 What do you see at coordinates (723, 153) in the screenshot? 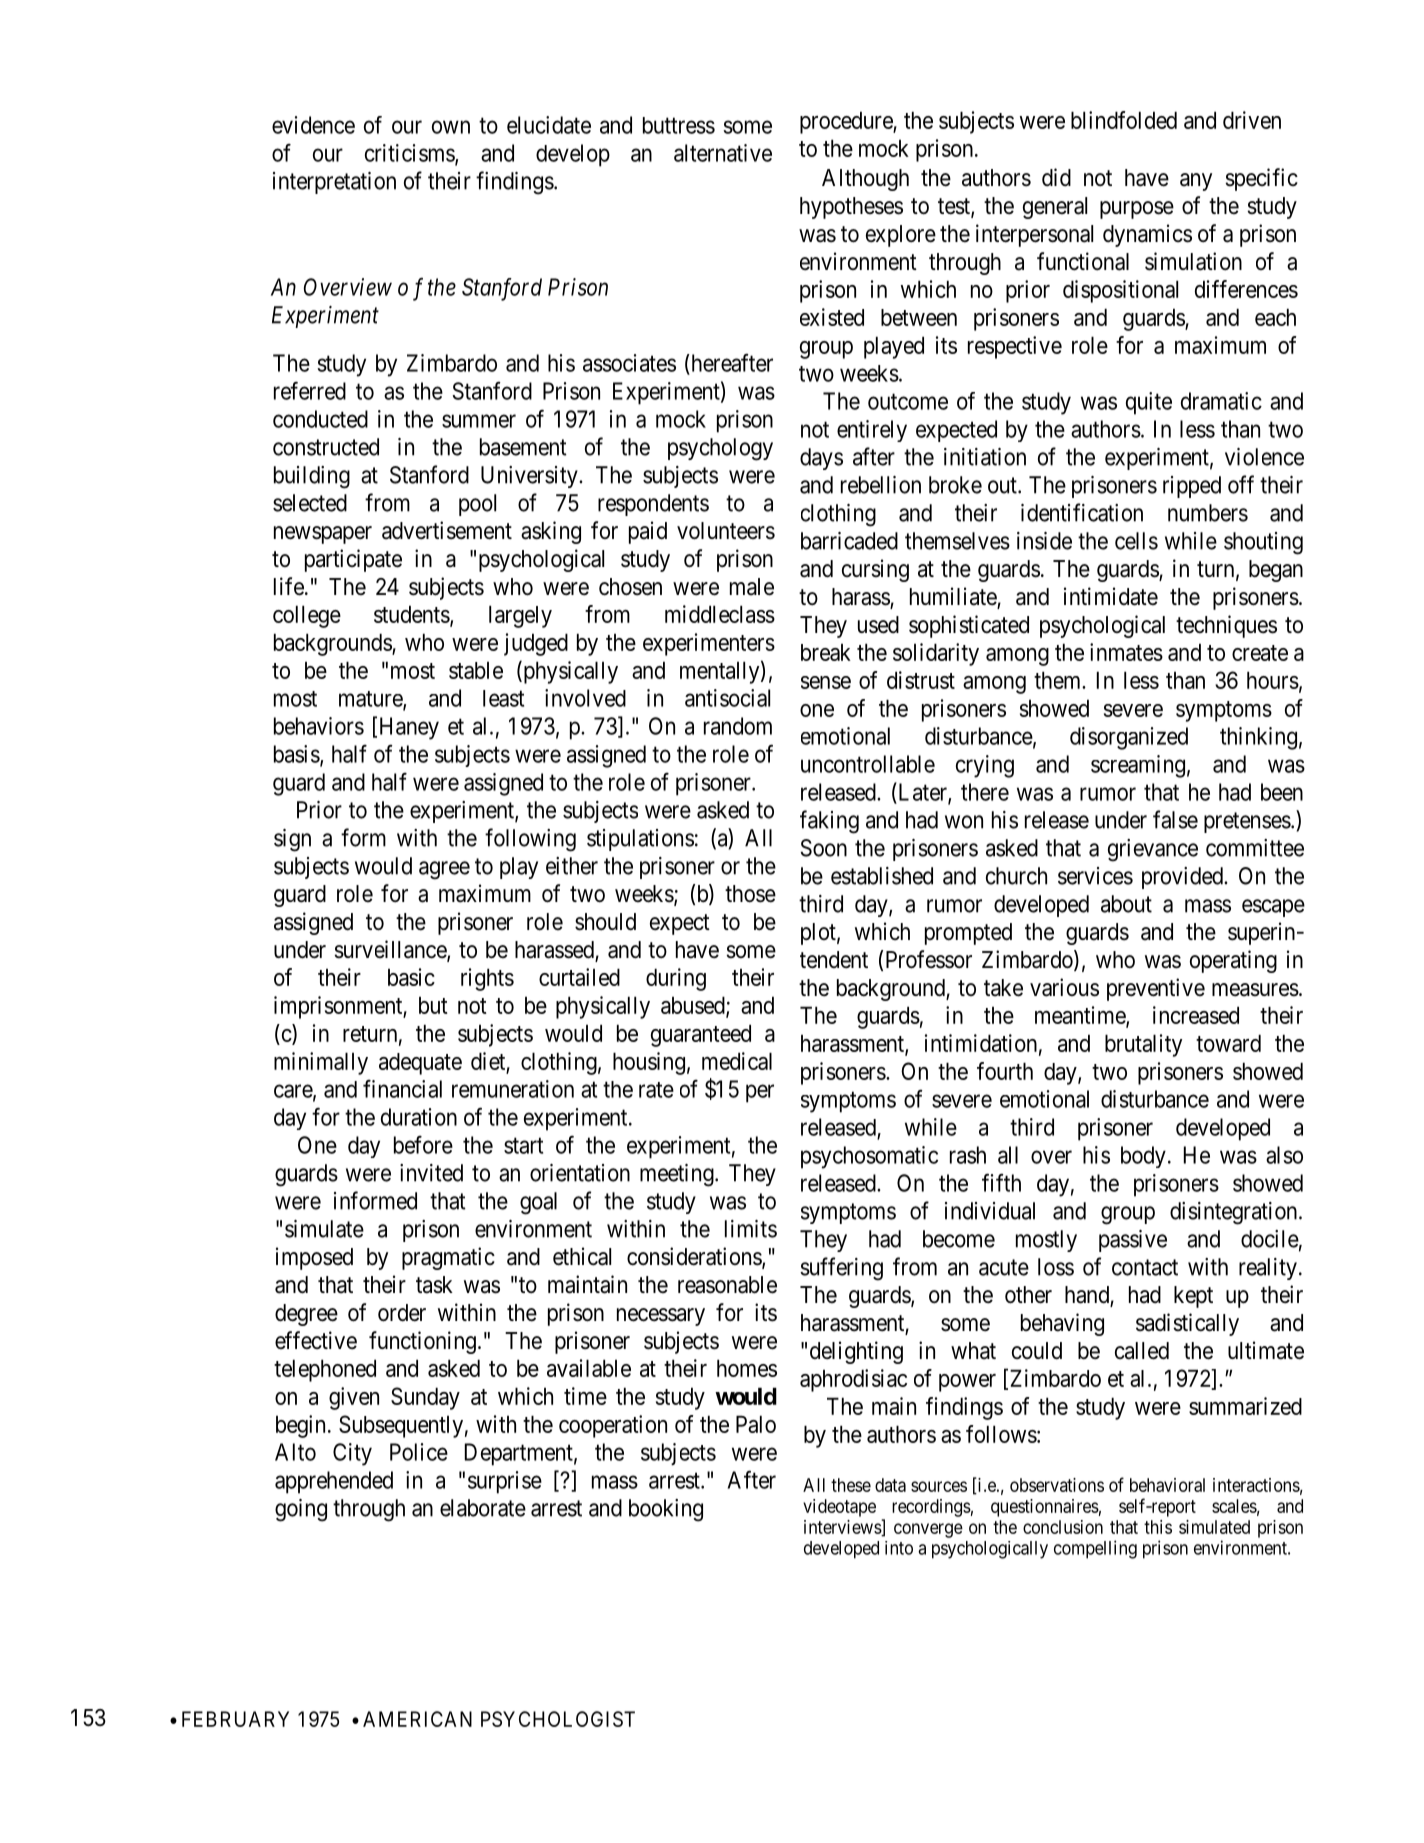
I see `alternative` at bounding box center [723, 153].
